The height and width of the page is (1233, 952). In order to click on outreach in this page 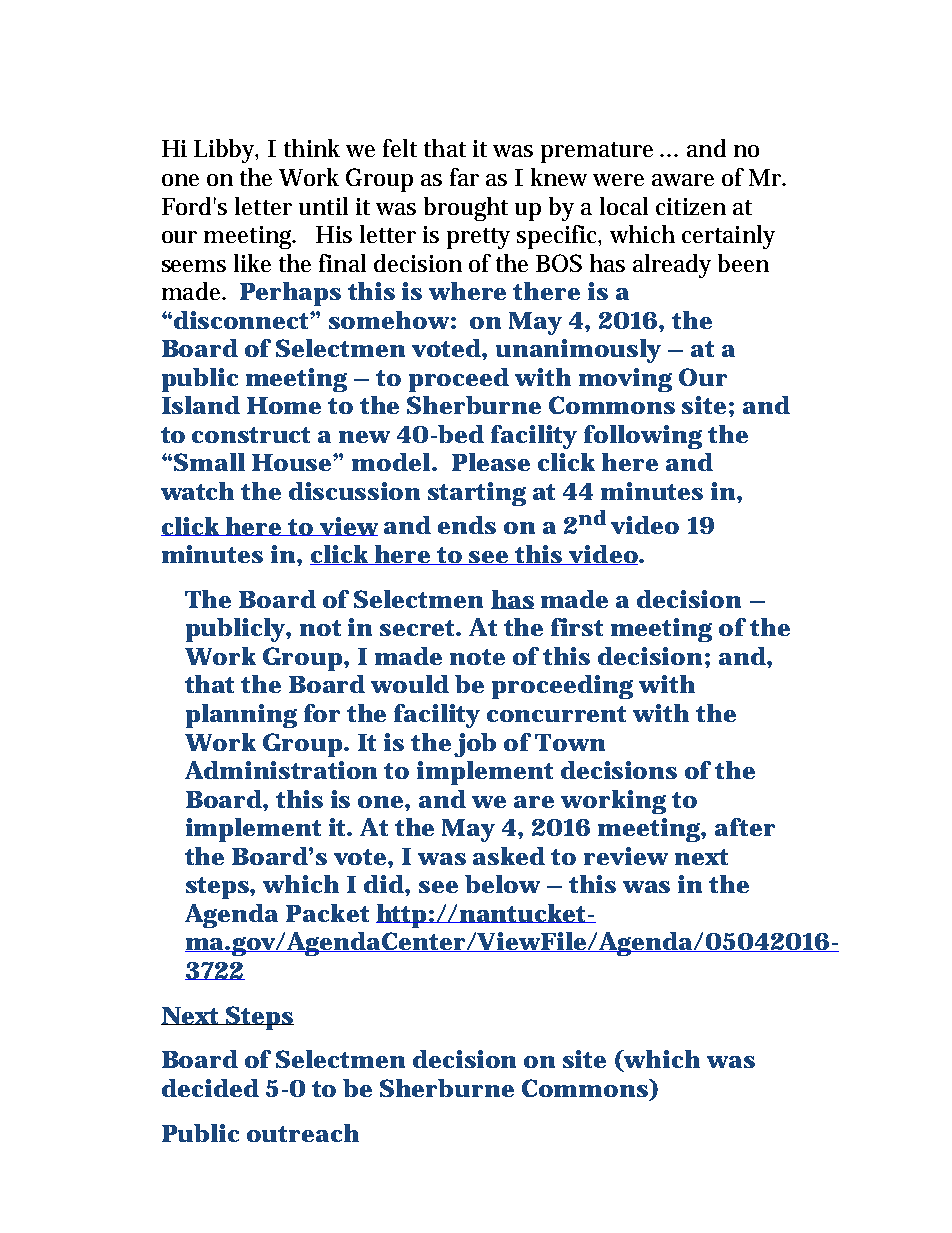, I will do `click(303, 1133)`.
